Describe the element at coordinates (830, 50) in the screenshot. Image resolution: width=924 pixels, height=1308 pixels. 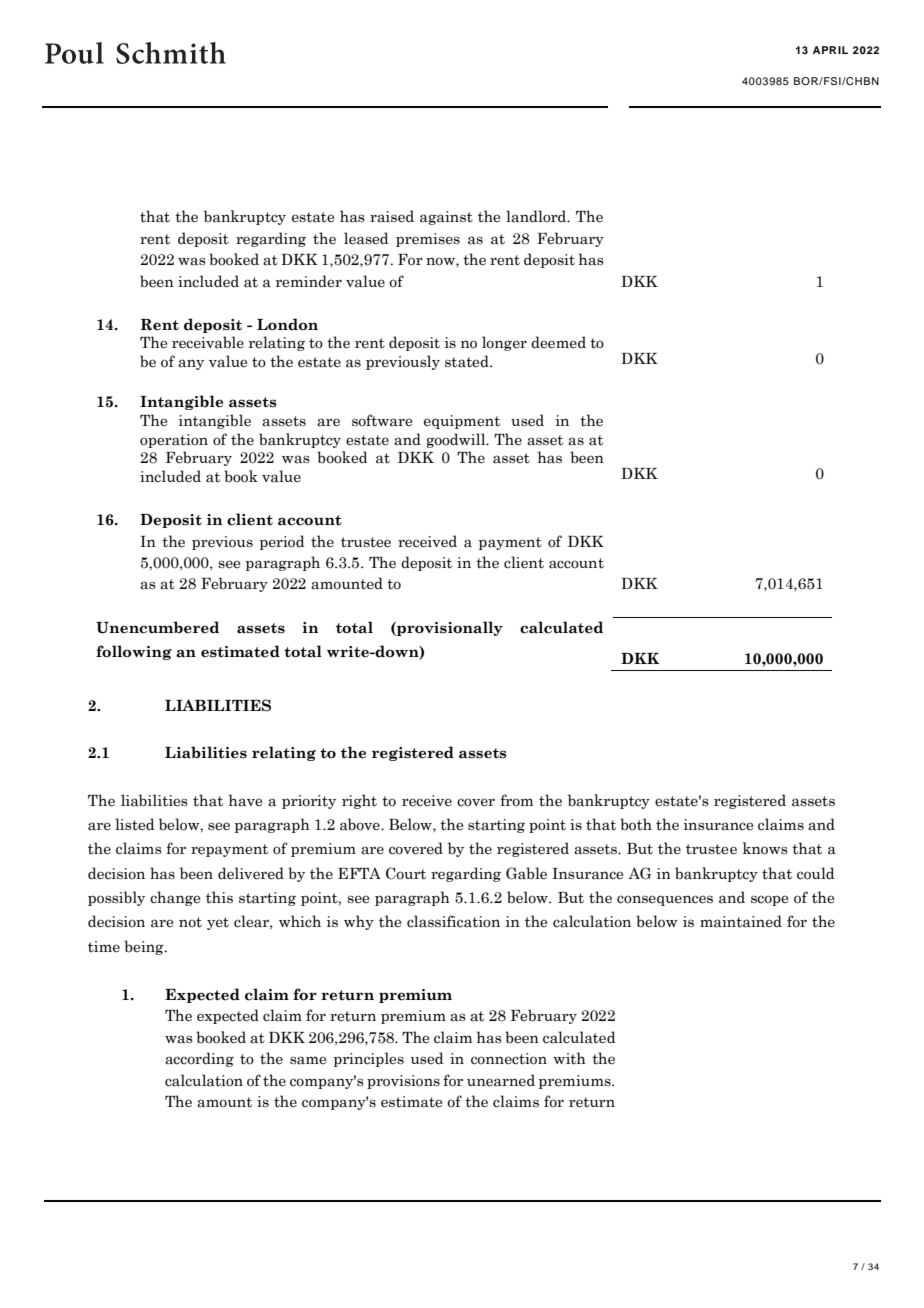
I see `APRIL` at that location.
